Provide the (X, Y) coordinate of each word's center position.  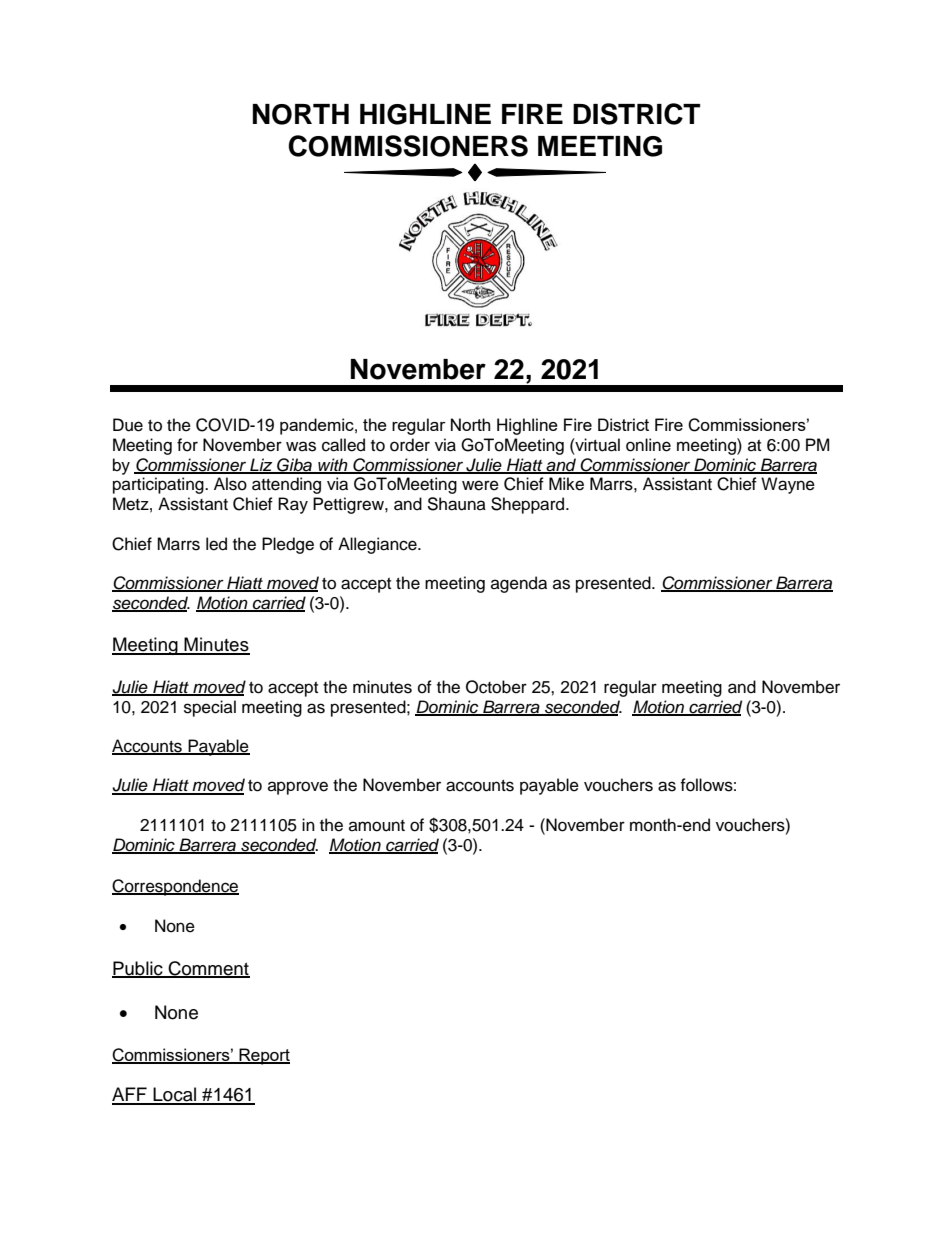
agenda (519, 584)
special (210, 708)
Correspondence (175, 887)
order (410, 445)
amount (377, 826)
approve (298, 788)
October (496, 687)
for (187, 445)
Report (263, 1056)
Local (175, 1095)
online (648, 445)
